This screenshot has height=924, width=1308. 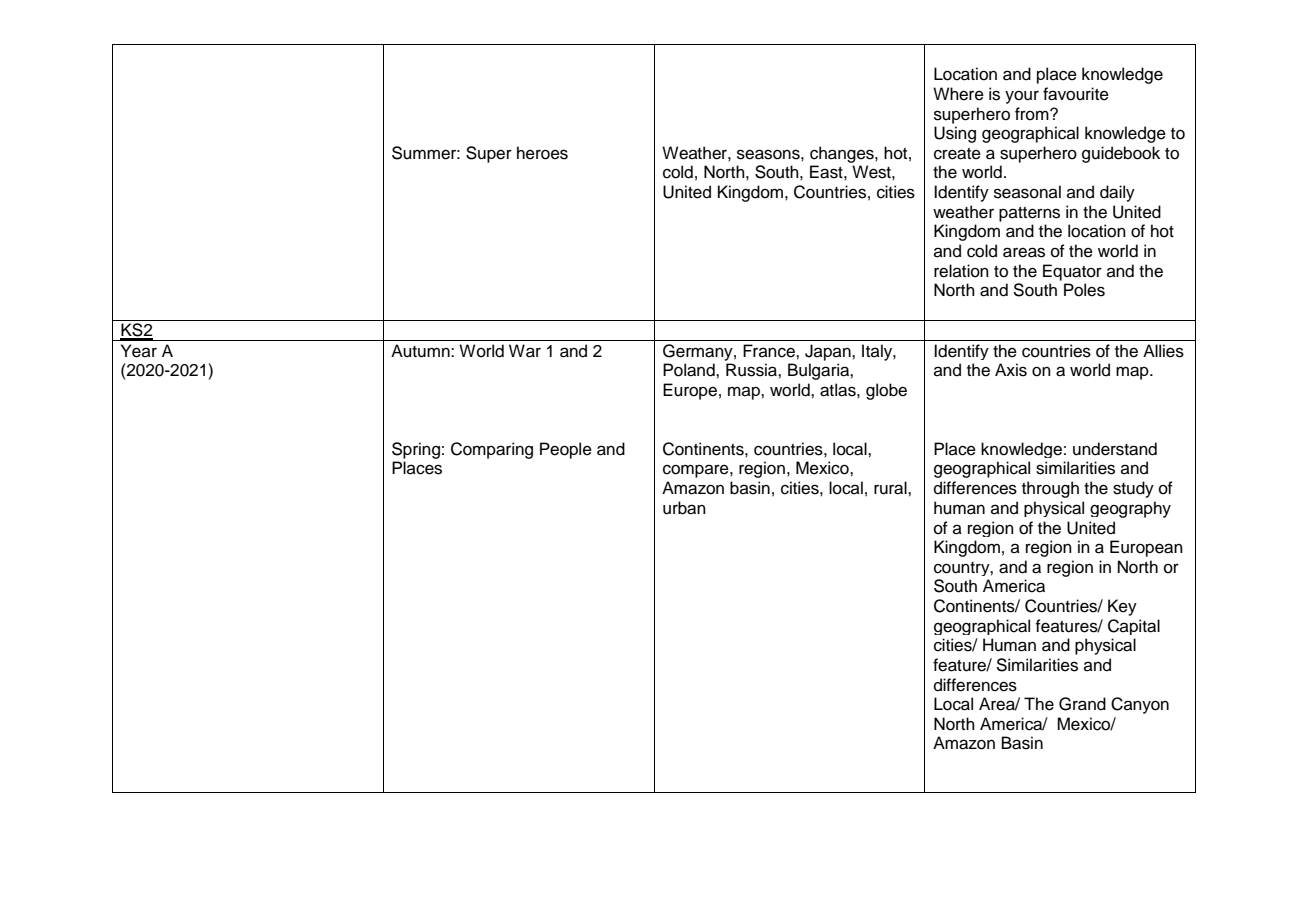 I want to click on Axis, so click(x=1011, y=370).
